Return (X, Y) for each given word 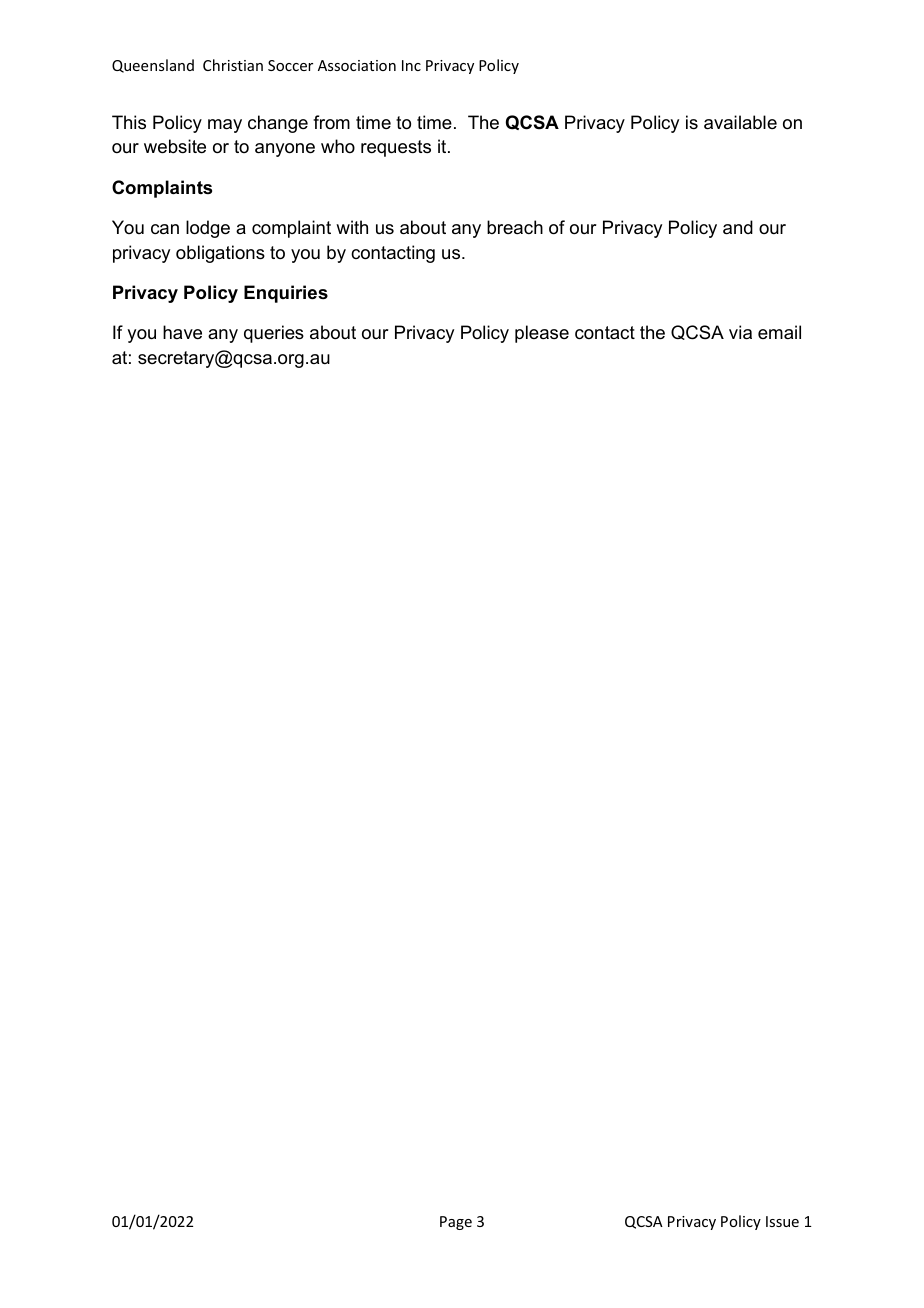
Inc (411, 65)
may (225, 126)
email (779, 332)
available (740, 122)
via (740, 332)
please (542, 334)
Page (456, 1223)
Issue (782, 1221)
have (182, 332)
